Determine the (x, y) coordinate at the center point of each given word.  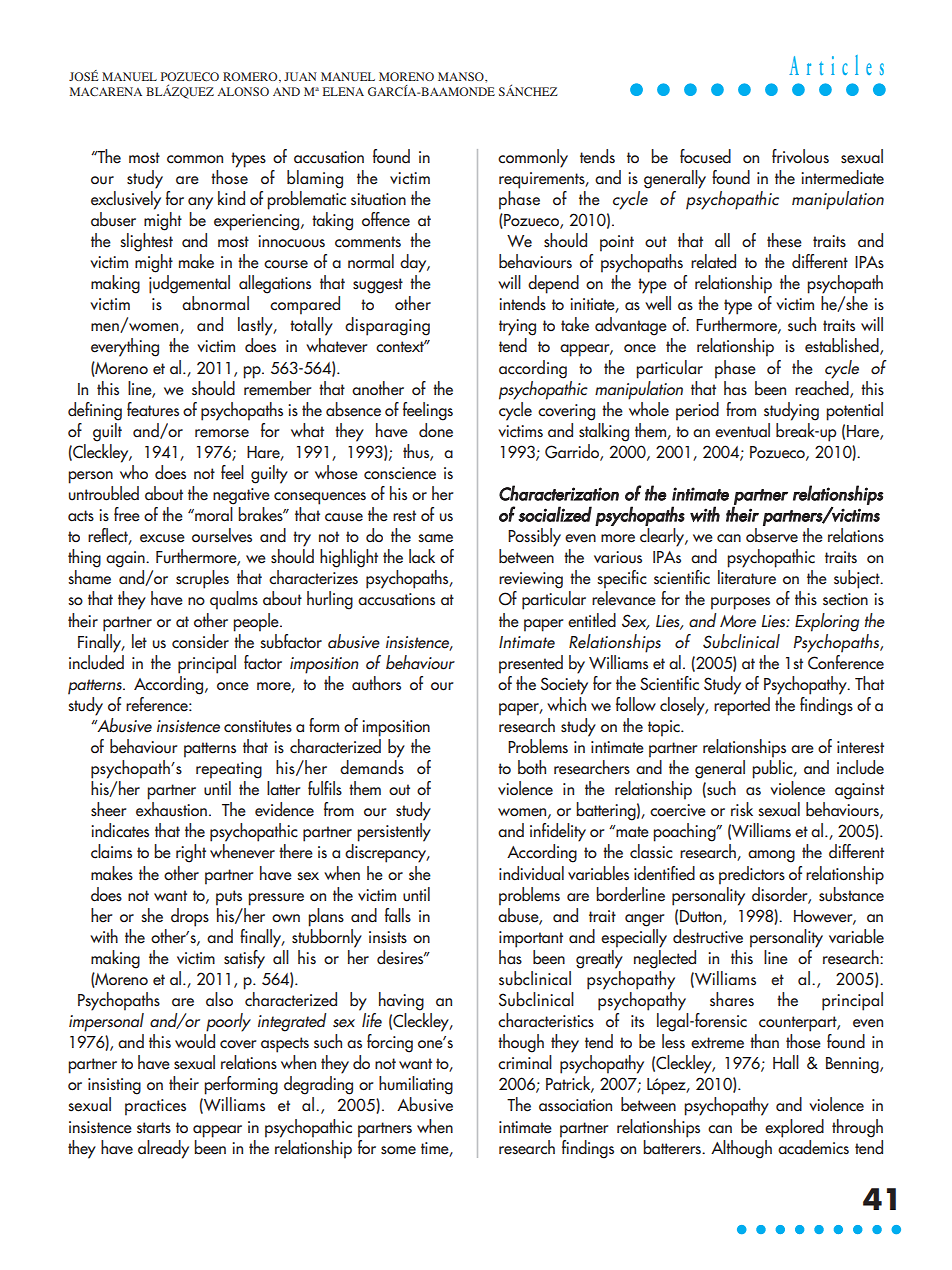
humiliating (416, 1085)
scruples (202, 579)
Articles (836, 65)
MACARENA (106, 91)
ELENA (343, 91)
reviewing (531, 580)
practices (155, 1107)
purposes (740, 603)
